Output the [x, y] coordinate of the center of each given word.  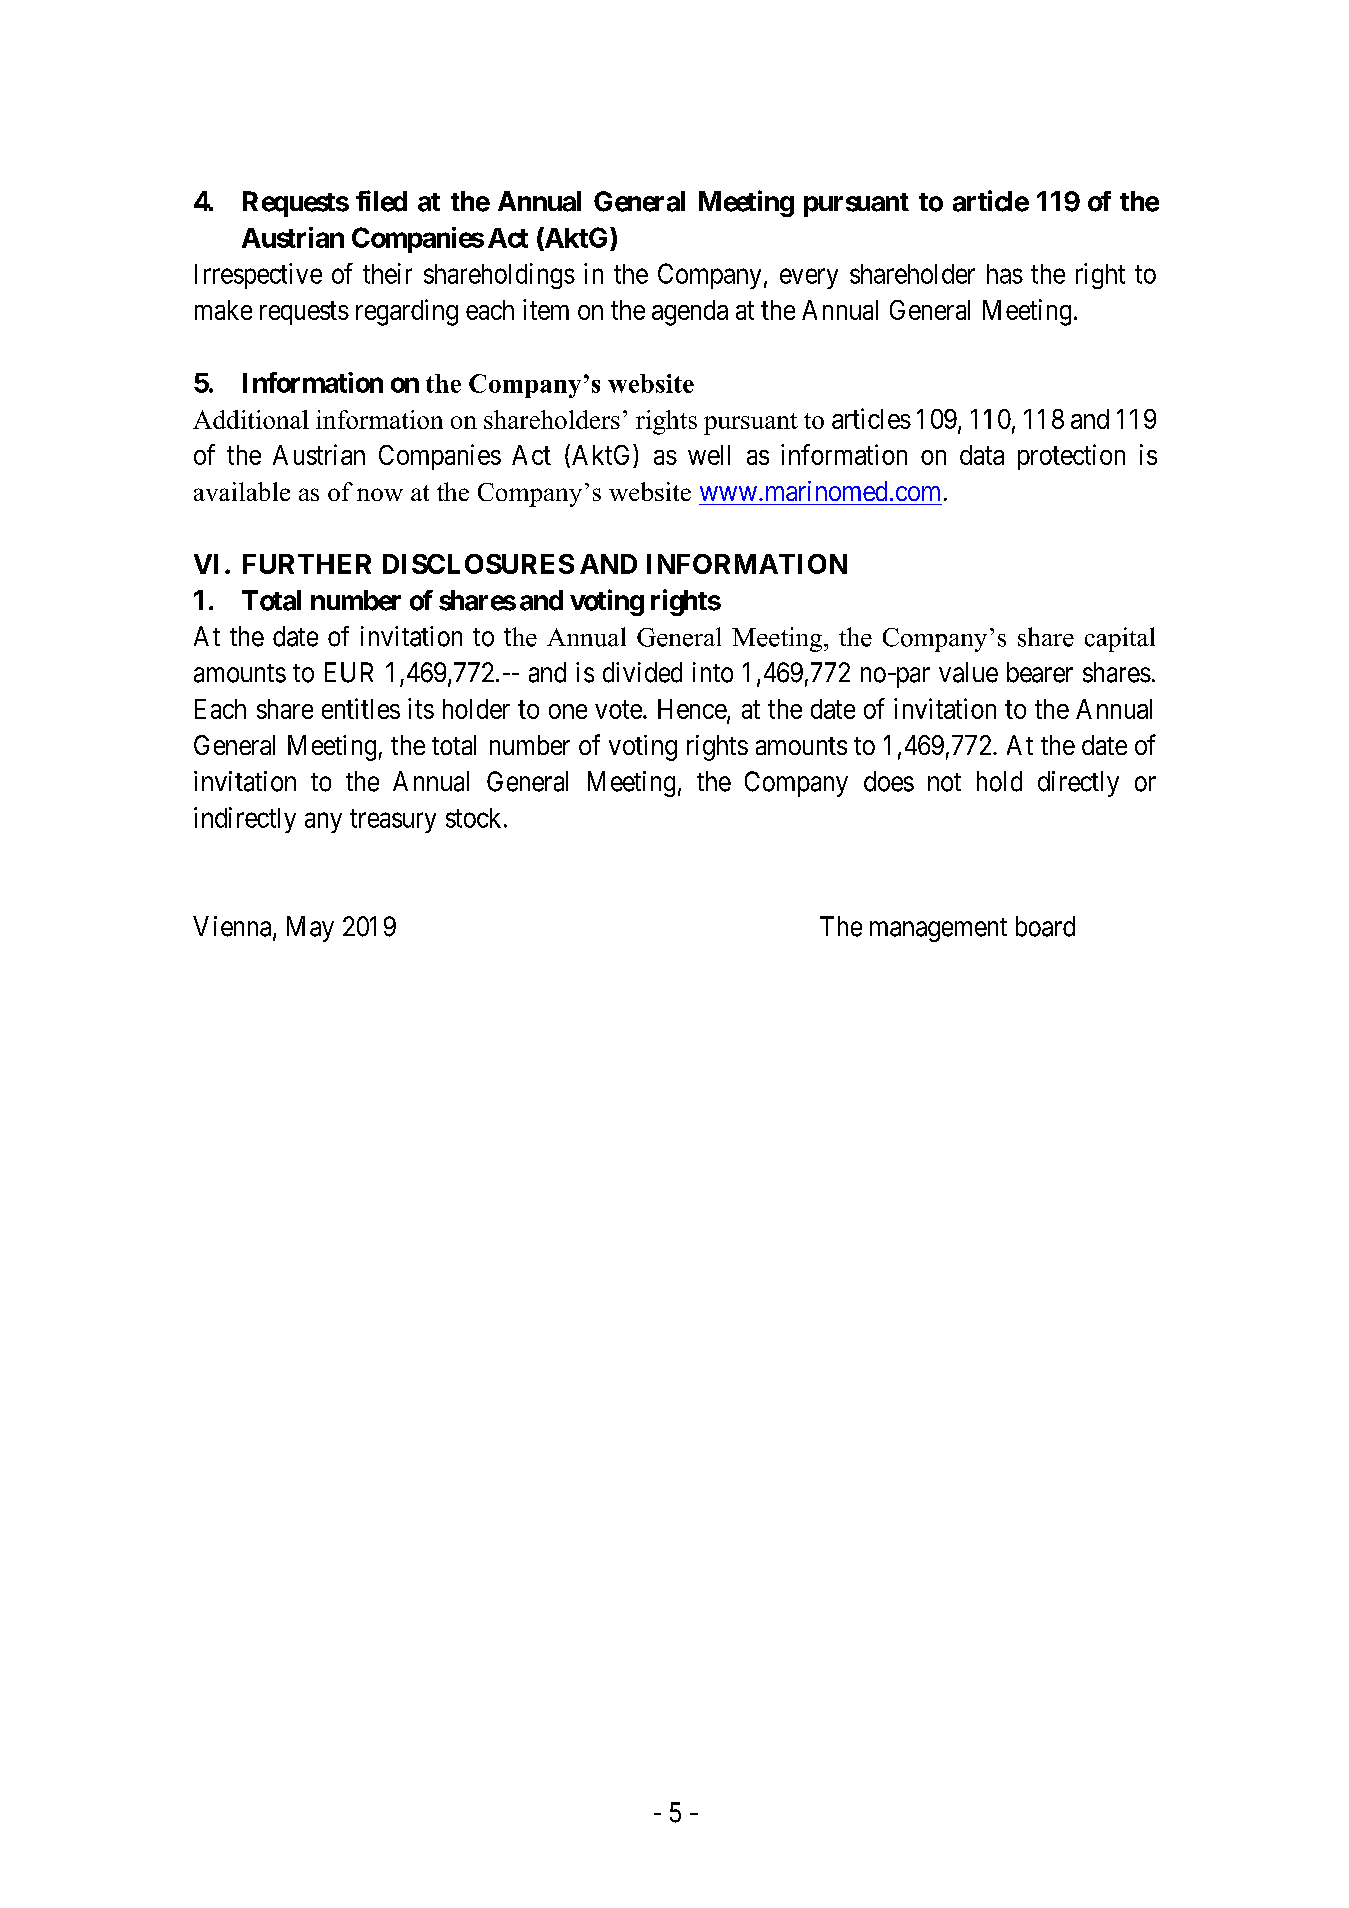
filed [381, 201]
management [938, 930]
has [1005, 274]
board [1045, 926]
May [310, 929]
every [809, 279]
